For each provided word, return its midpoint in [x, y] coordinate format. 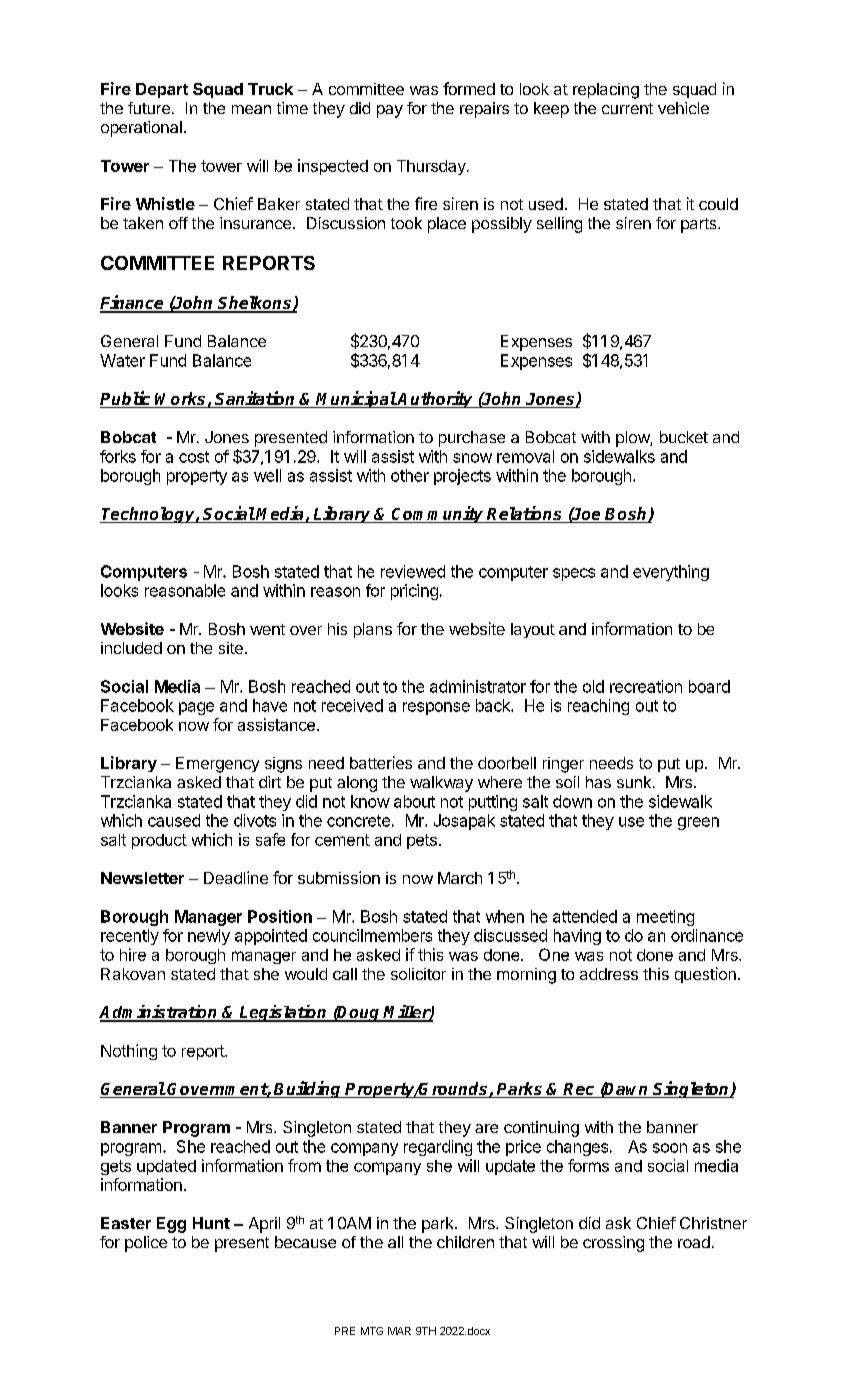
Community [438, 514]
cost [194, 457]
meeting [665, 918]
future [149, 108]
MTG [372, 1331]
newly [209, 937]
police [146, 1244]
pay [390, 111]
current [627, 108]
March [460, 878]
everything [671, 573]
